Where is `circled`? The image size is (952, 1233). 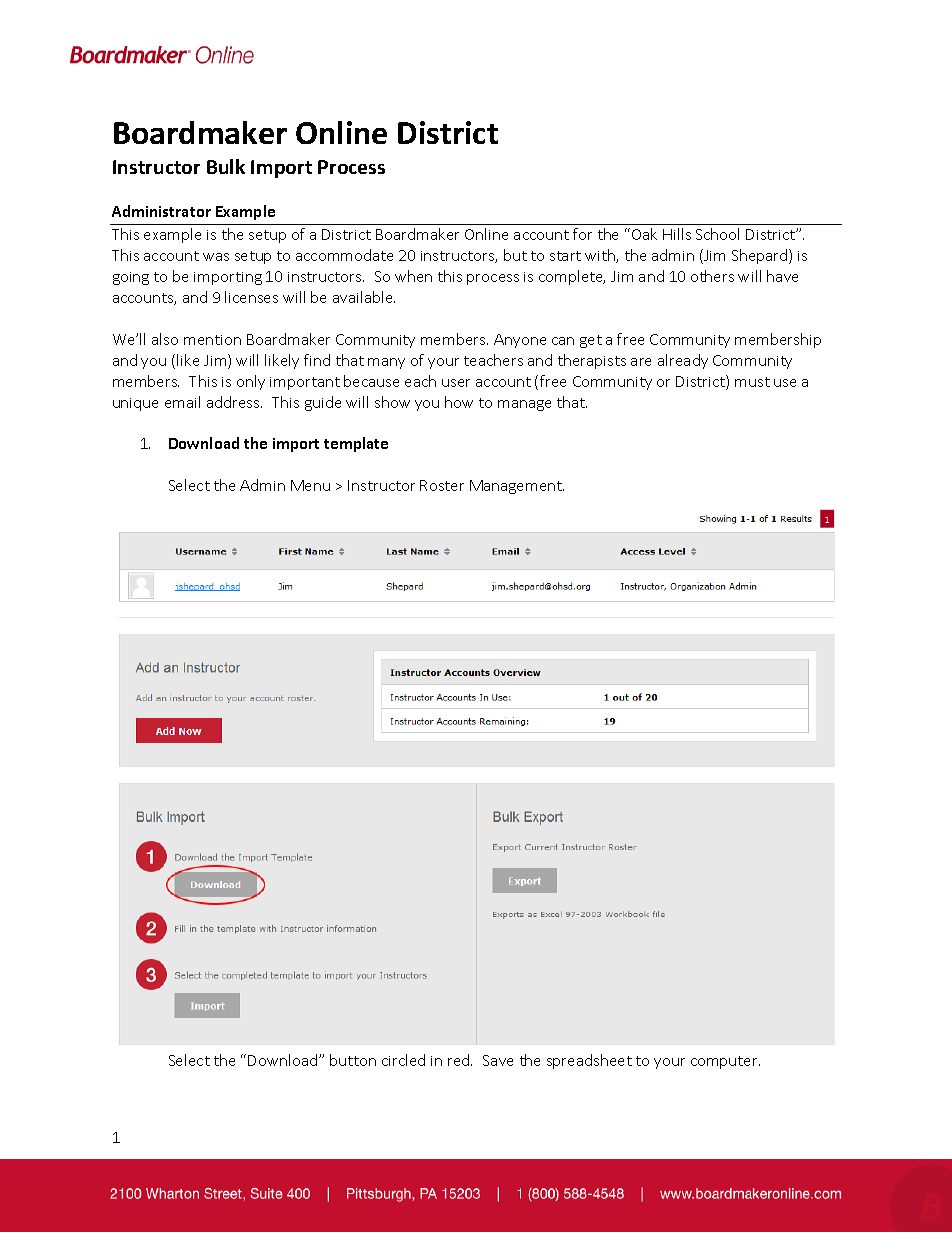 circled is located at coordinates (403, 1060).
